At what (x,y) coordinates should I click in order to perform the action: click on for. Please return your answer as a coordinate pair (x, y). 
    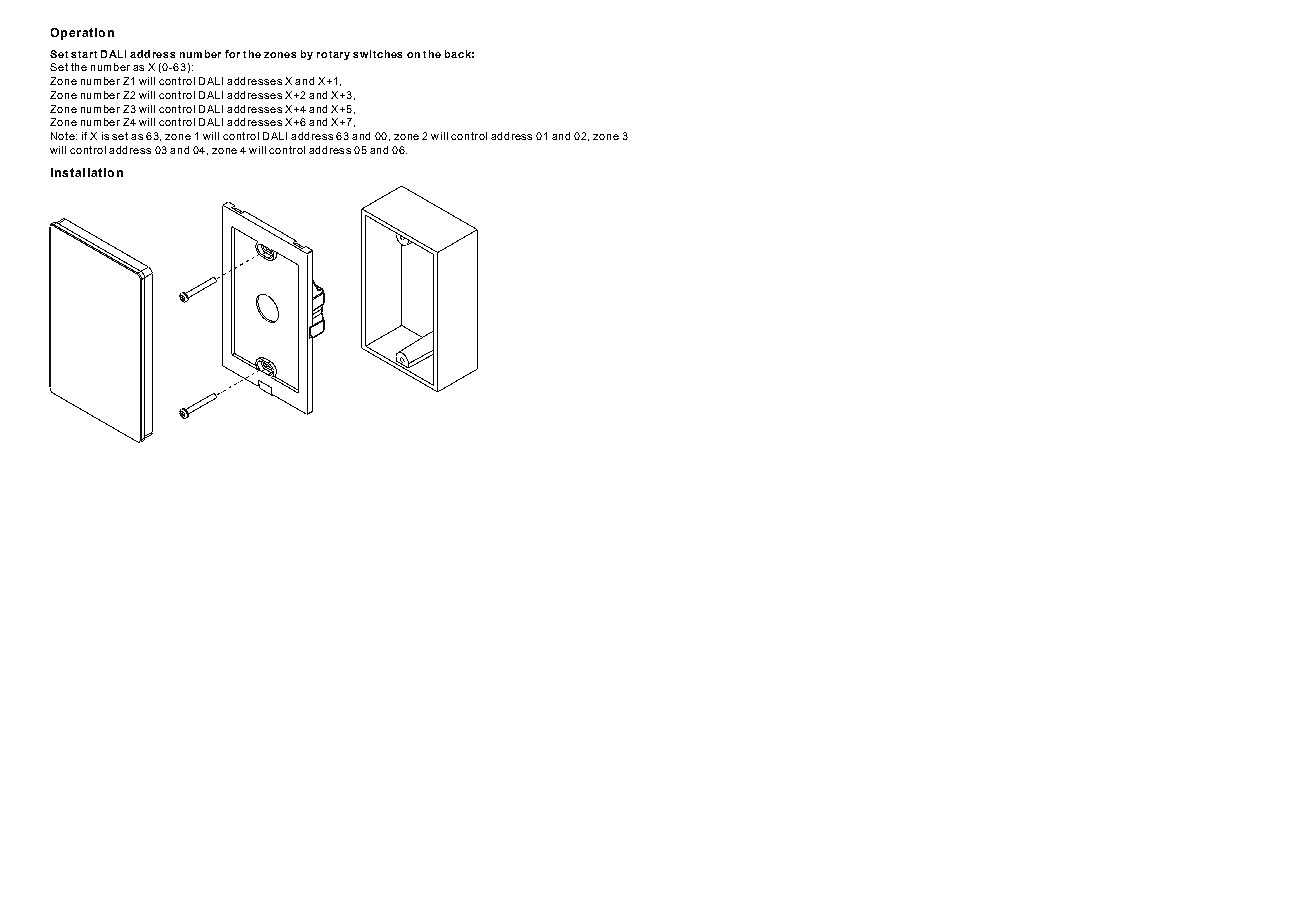
    Looking at the image, I should click on (232, 54).
